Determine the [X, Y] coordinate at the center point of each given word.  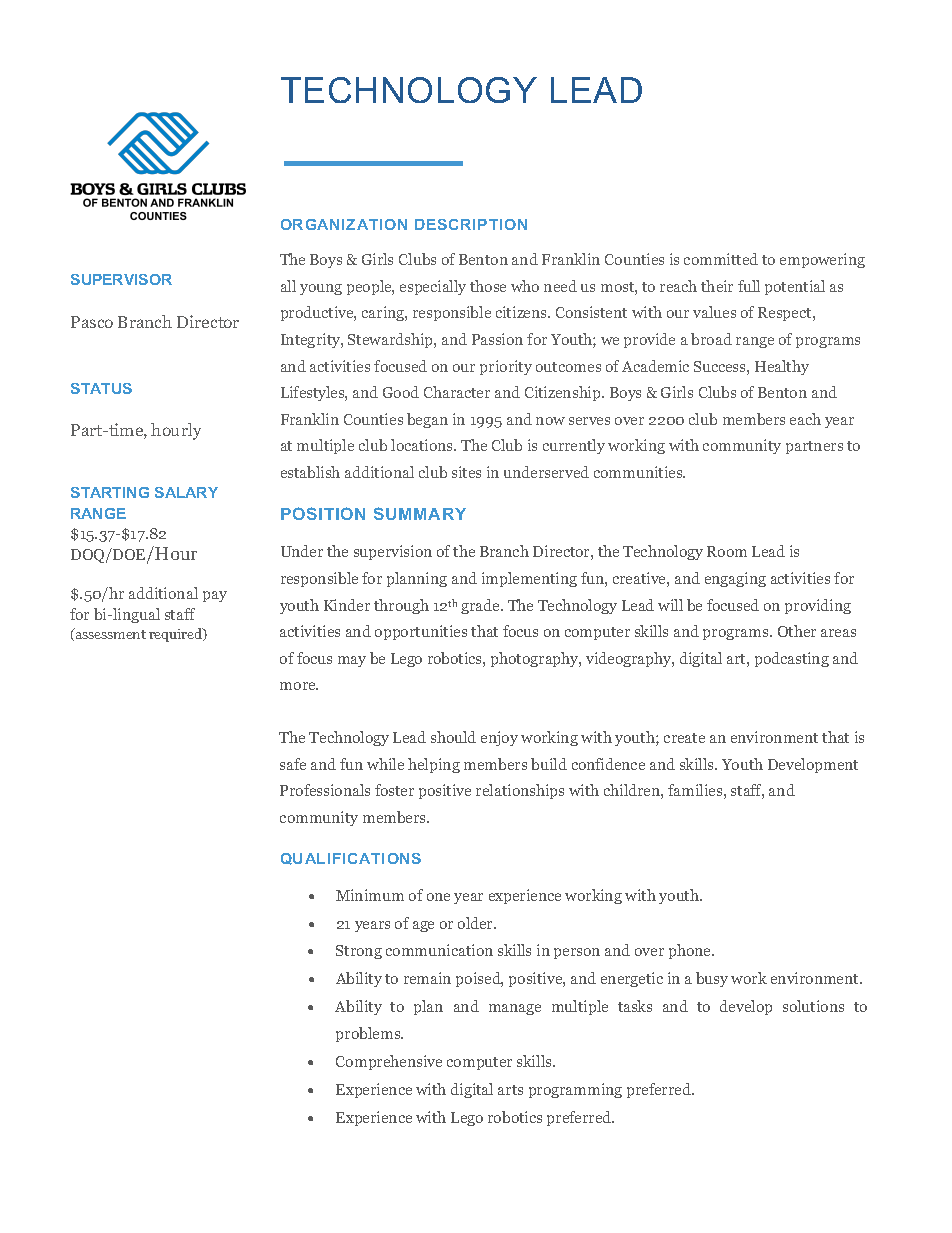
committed [721, 259]
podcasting [792, 659]
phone [691, 951]
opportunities [421, 632]
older [477, 923]
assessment [110, 633]
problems [369, 1034]
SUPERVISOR [121, 279]
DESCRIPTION [471, 224]
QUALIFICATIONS [351, 859]
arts [510, 1090]
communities [639, 472]
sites [466, 472]
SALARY [186, 492]
